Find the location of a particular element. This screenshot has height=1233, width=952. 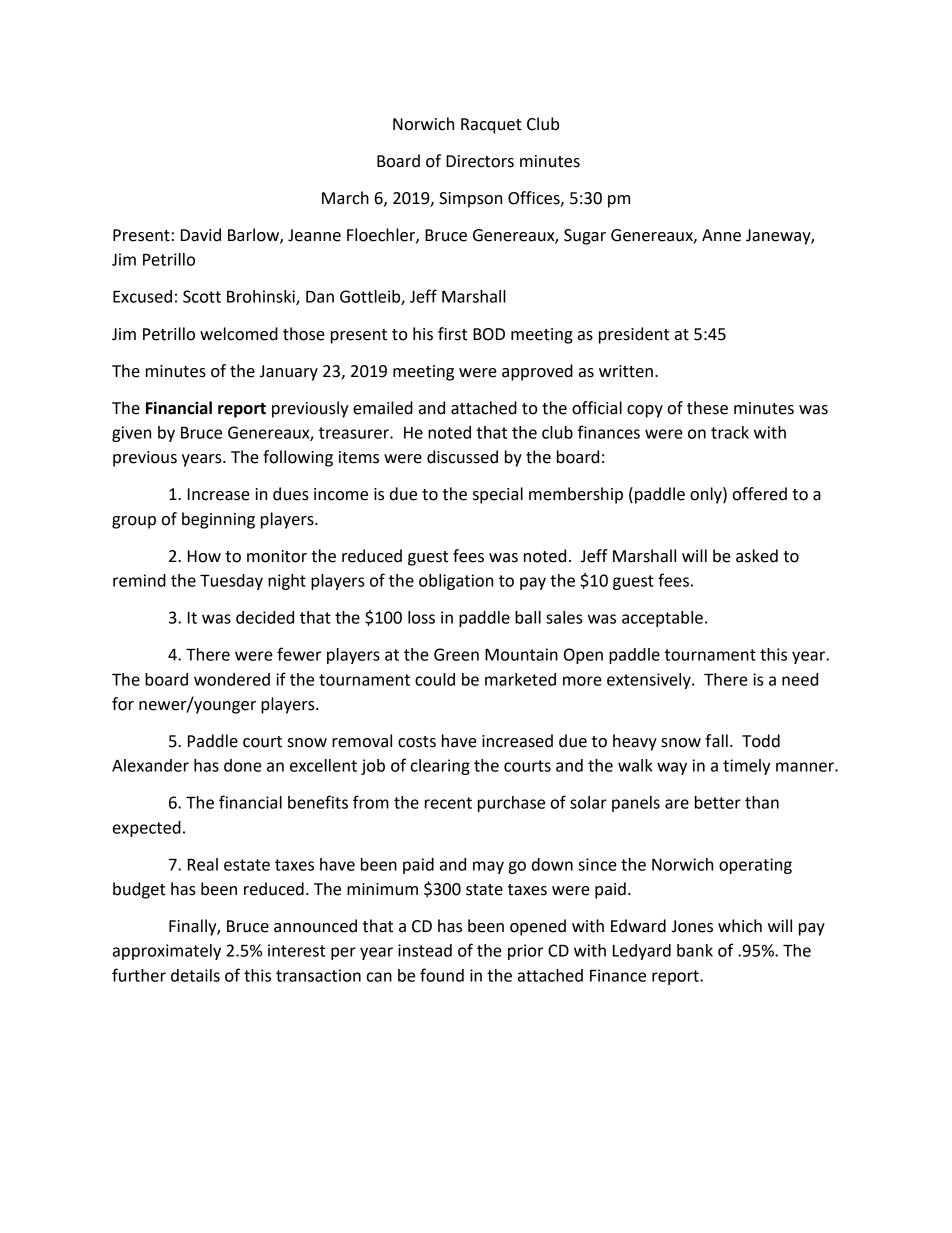

David is located at coordinates (201, 235).
